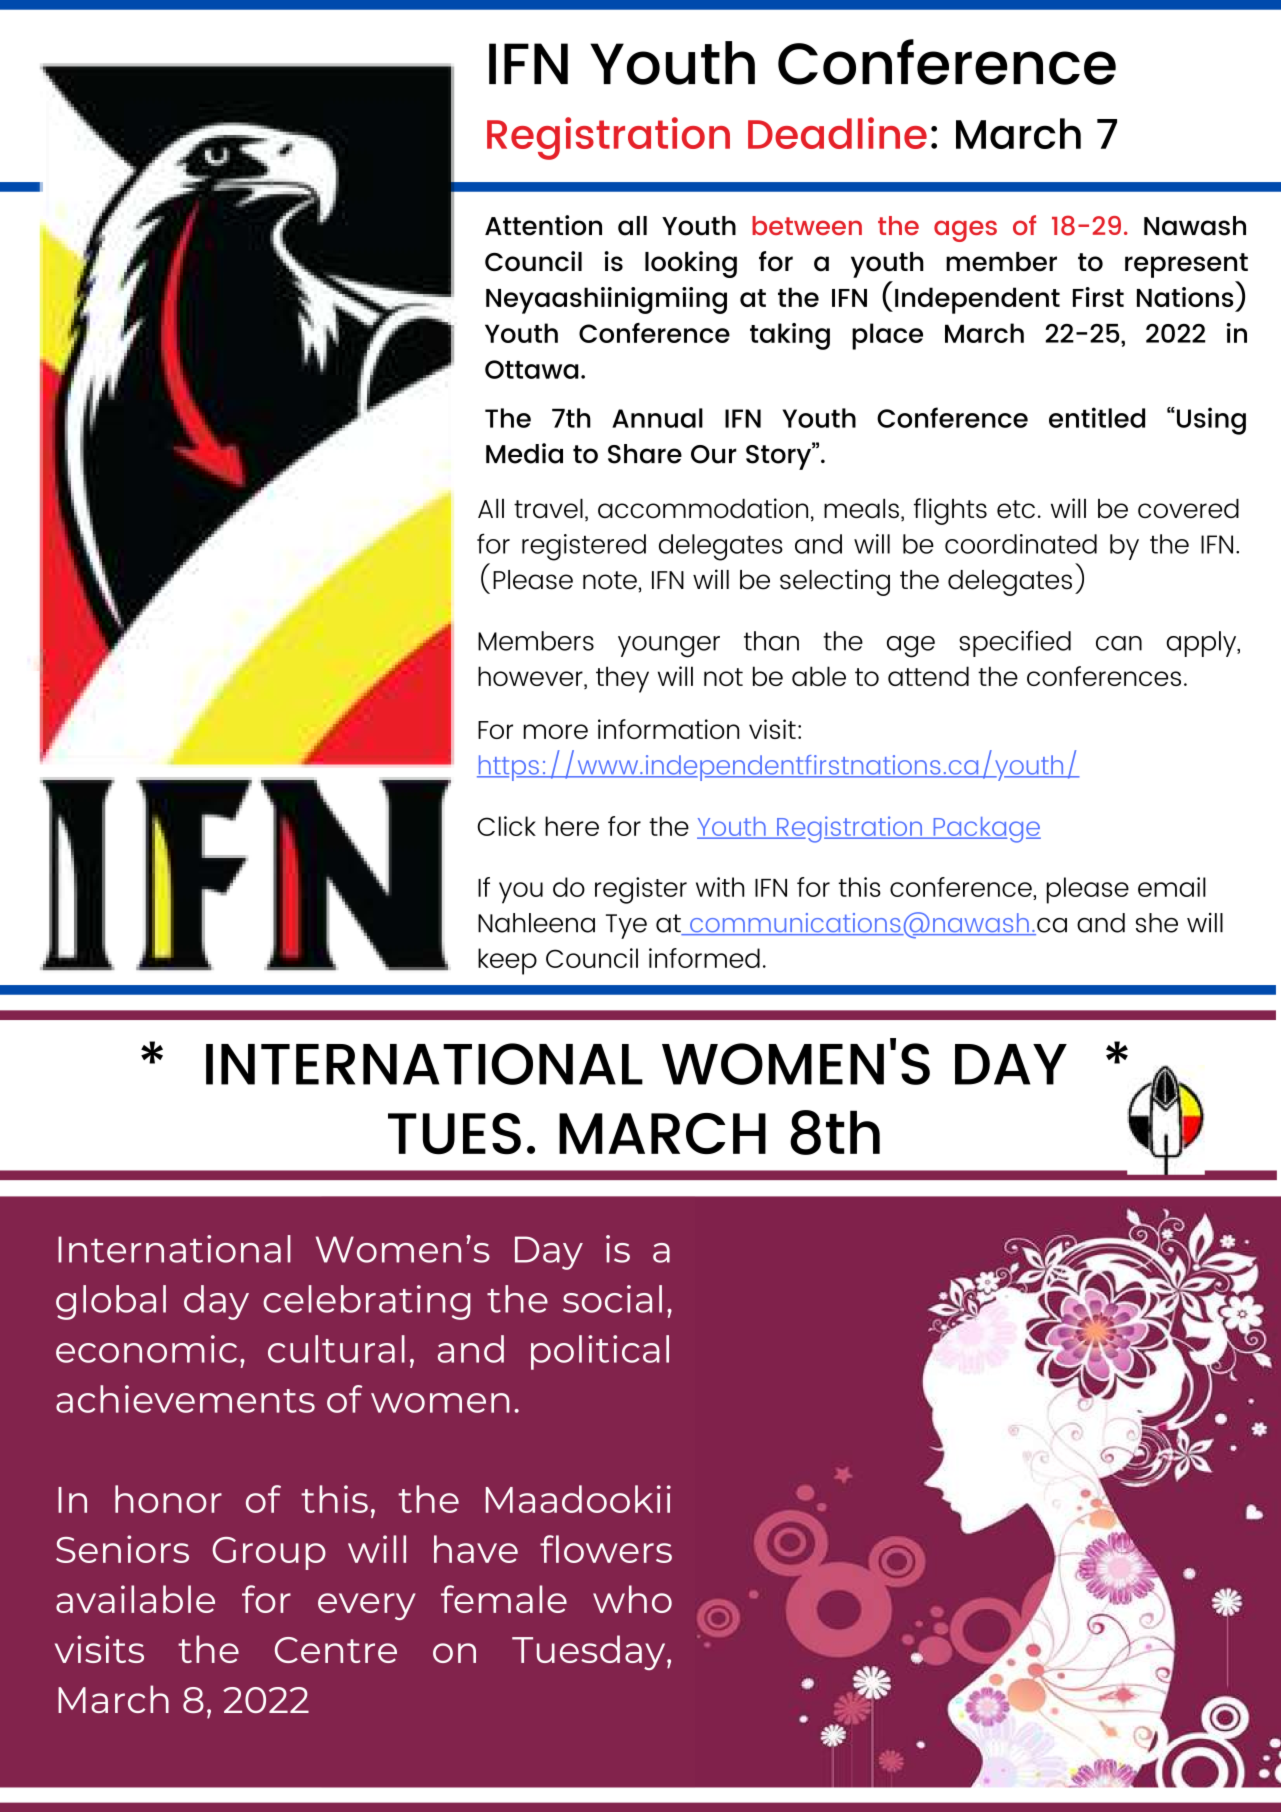 The height and width of the page is (1812, 1281). I want to click on Attention, so click(543, 225).
